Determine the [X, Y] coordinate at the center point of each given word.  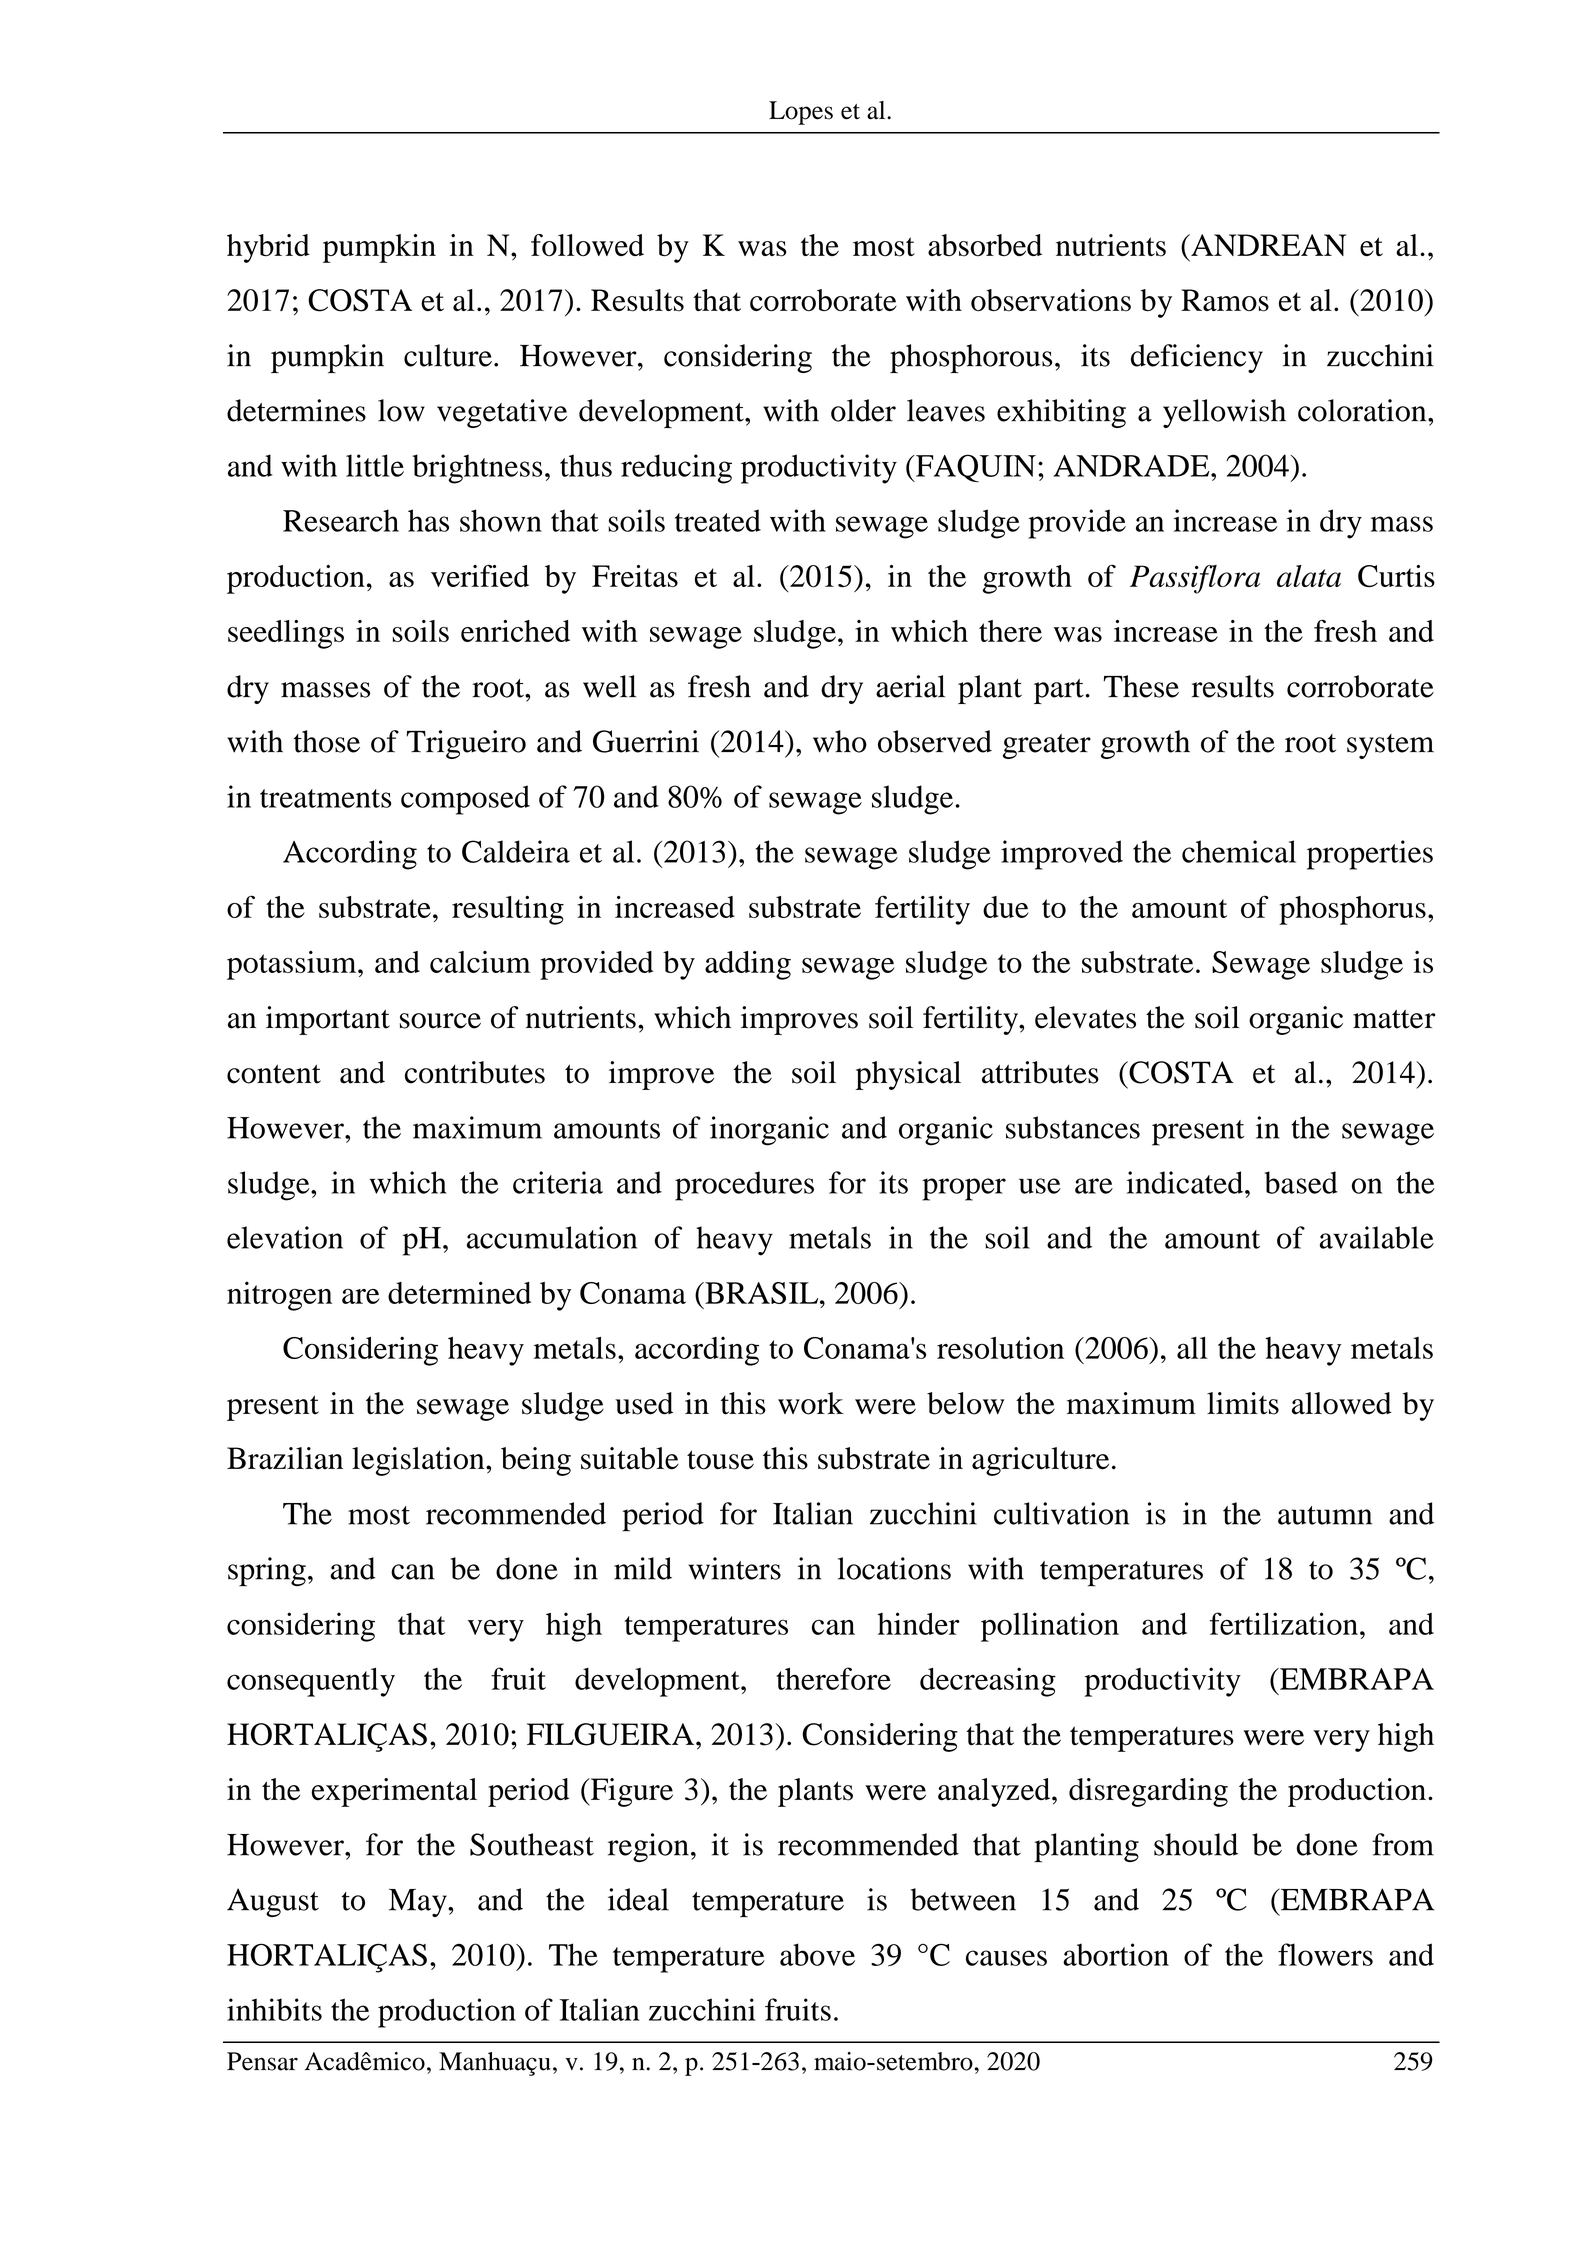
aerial [910, 686]
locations [894, 1568]
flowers [1325, 1954]
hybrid [268, 248]
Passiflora [1195, 579]
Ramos [1225, 300]
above [817, 1954]
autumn [1325, 1515]
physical [908, 1075]
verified [480, 576]
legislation [419, 1461]
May [419, 1903]
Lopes [801, 113]
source [440, 1021]
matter [1394, 1019]
